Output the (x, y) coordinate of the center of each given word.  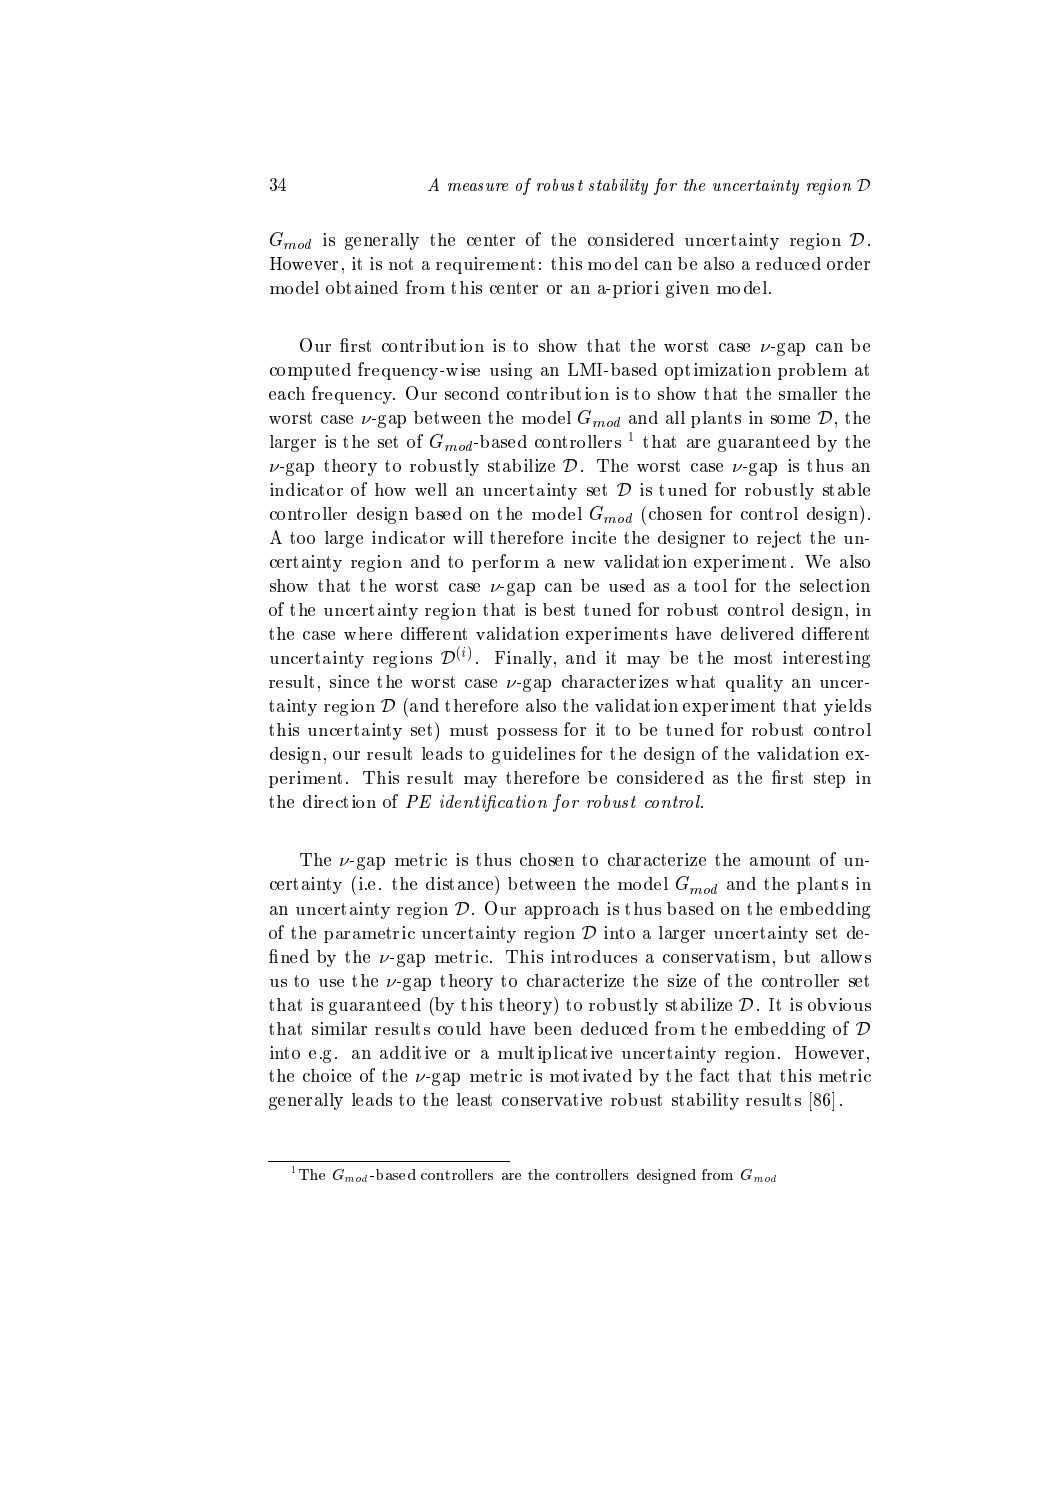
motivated (591, 1075)
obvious (839, 1004)
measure (478, 187)
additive (413, 1052)
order (848, 263)
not (401, 264)
